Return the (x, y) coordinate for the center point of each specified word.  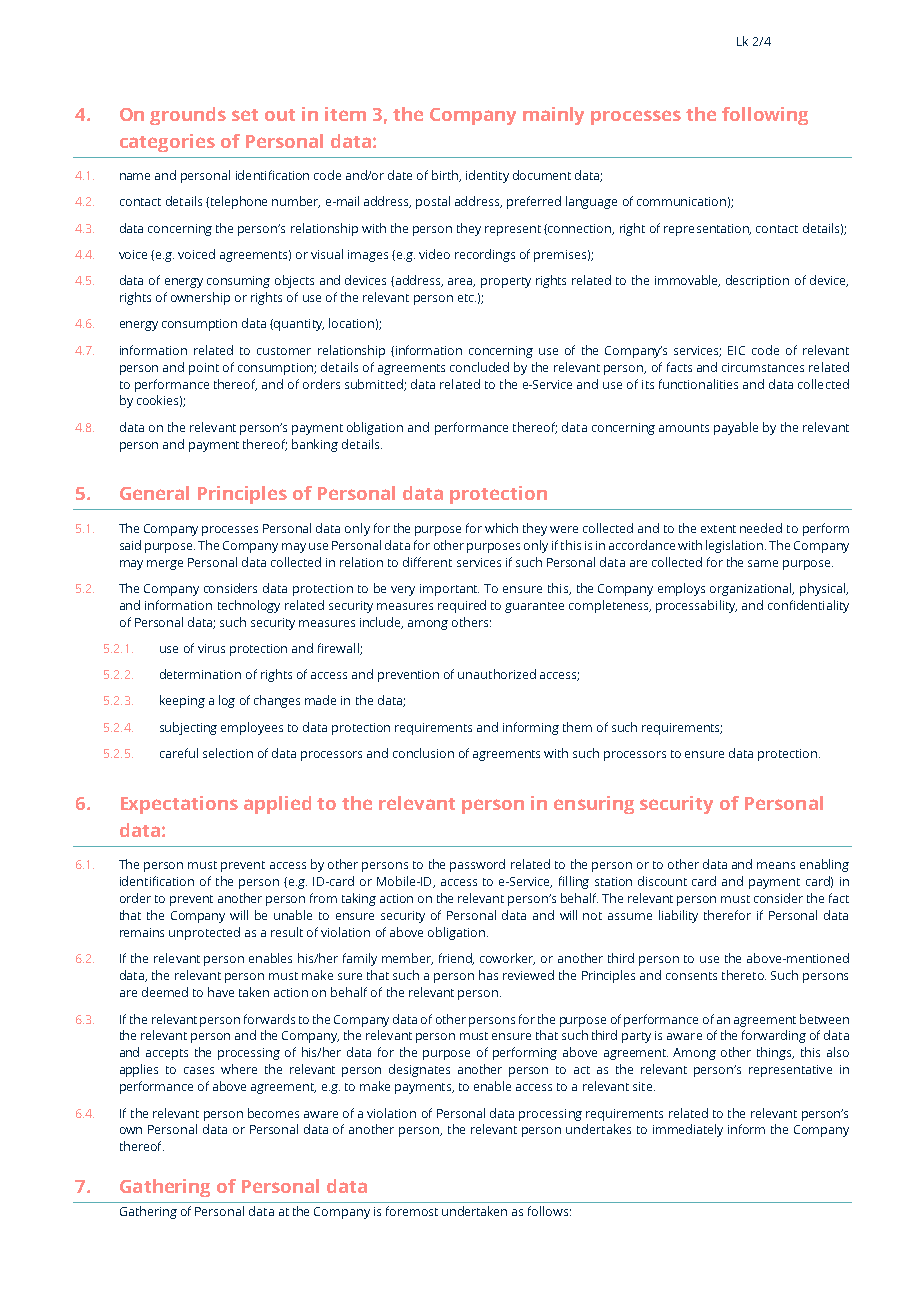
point (204, 369)
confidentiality (808, 606)
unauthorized (497, 674)
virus (211, 648)
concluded (479, 367)
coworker (507, 959)
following (765, 116)
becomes (273, 1113)
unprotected (204, 933)
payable (736, 428)
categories (167, 143)
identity (487, 176)
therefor (727, 915)
